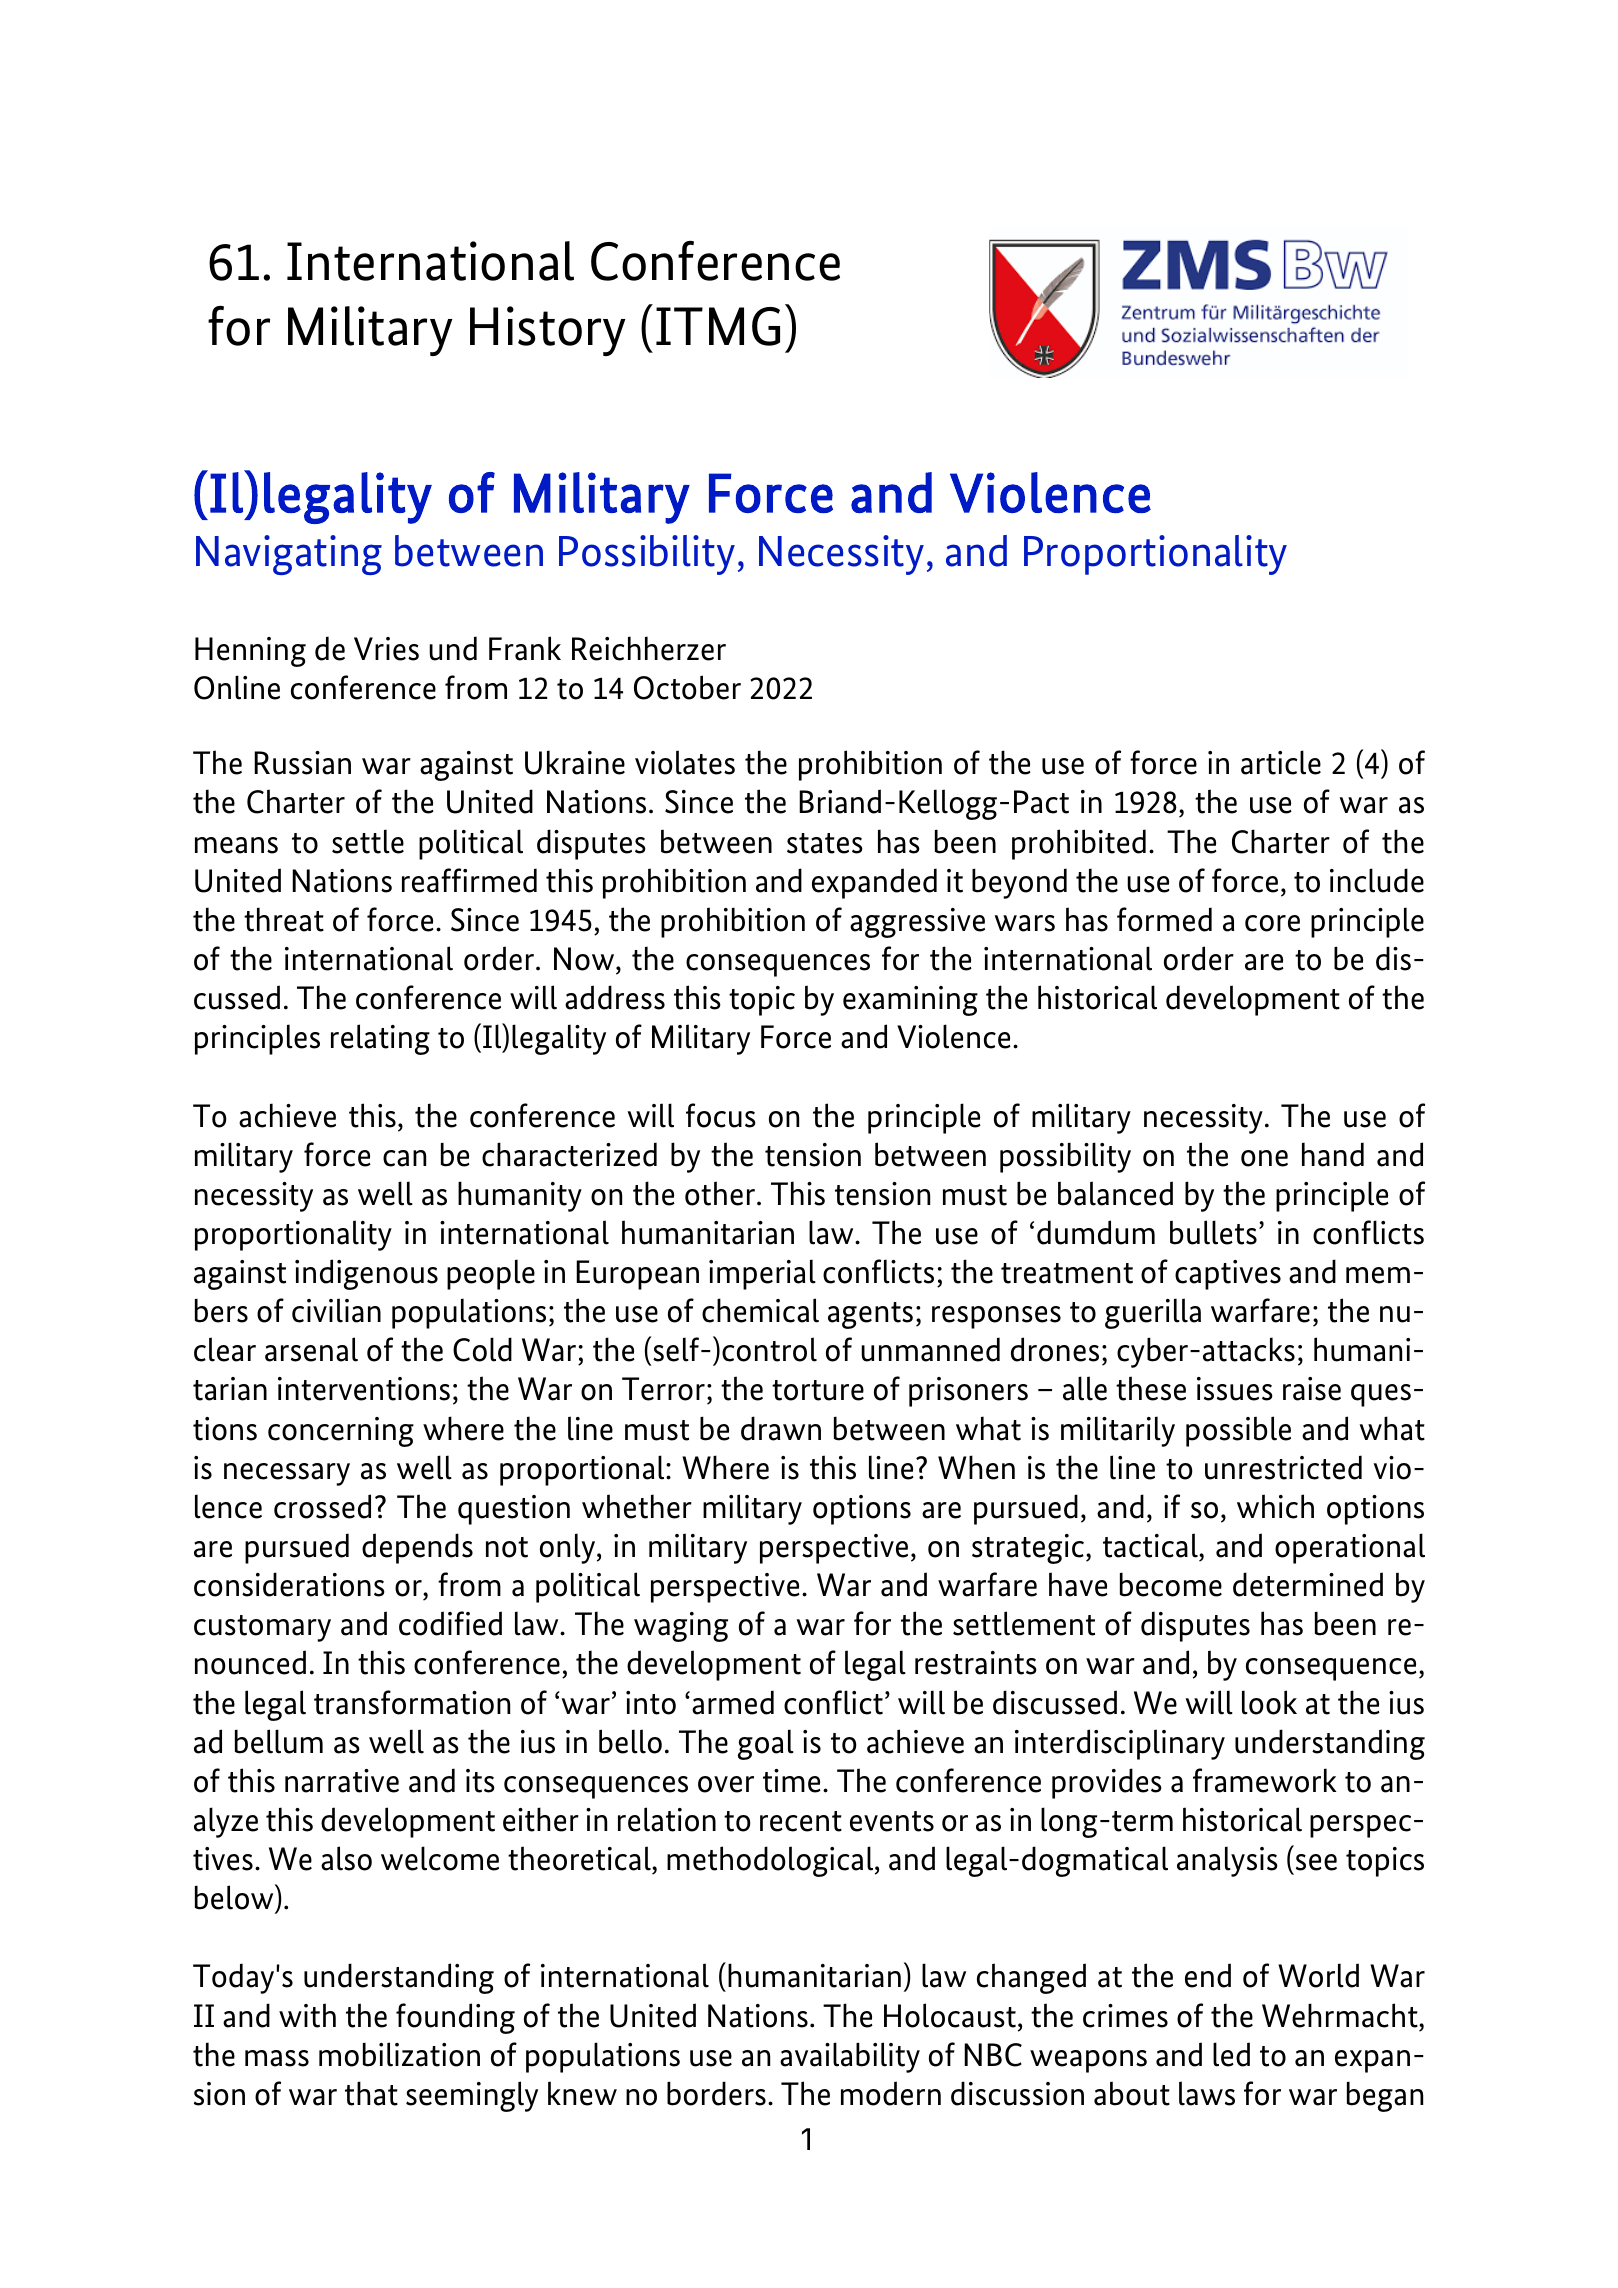 The height and width of the screenshot is (2288, 1618). Describe the element at coordinates (404, 1158) in the screenshot. I see `can` at that location.
